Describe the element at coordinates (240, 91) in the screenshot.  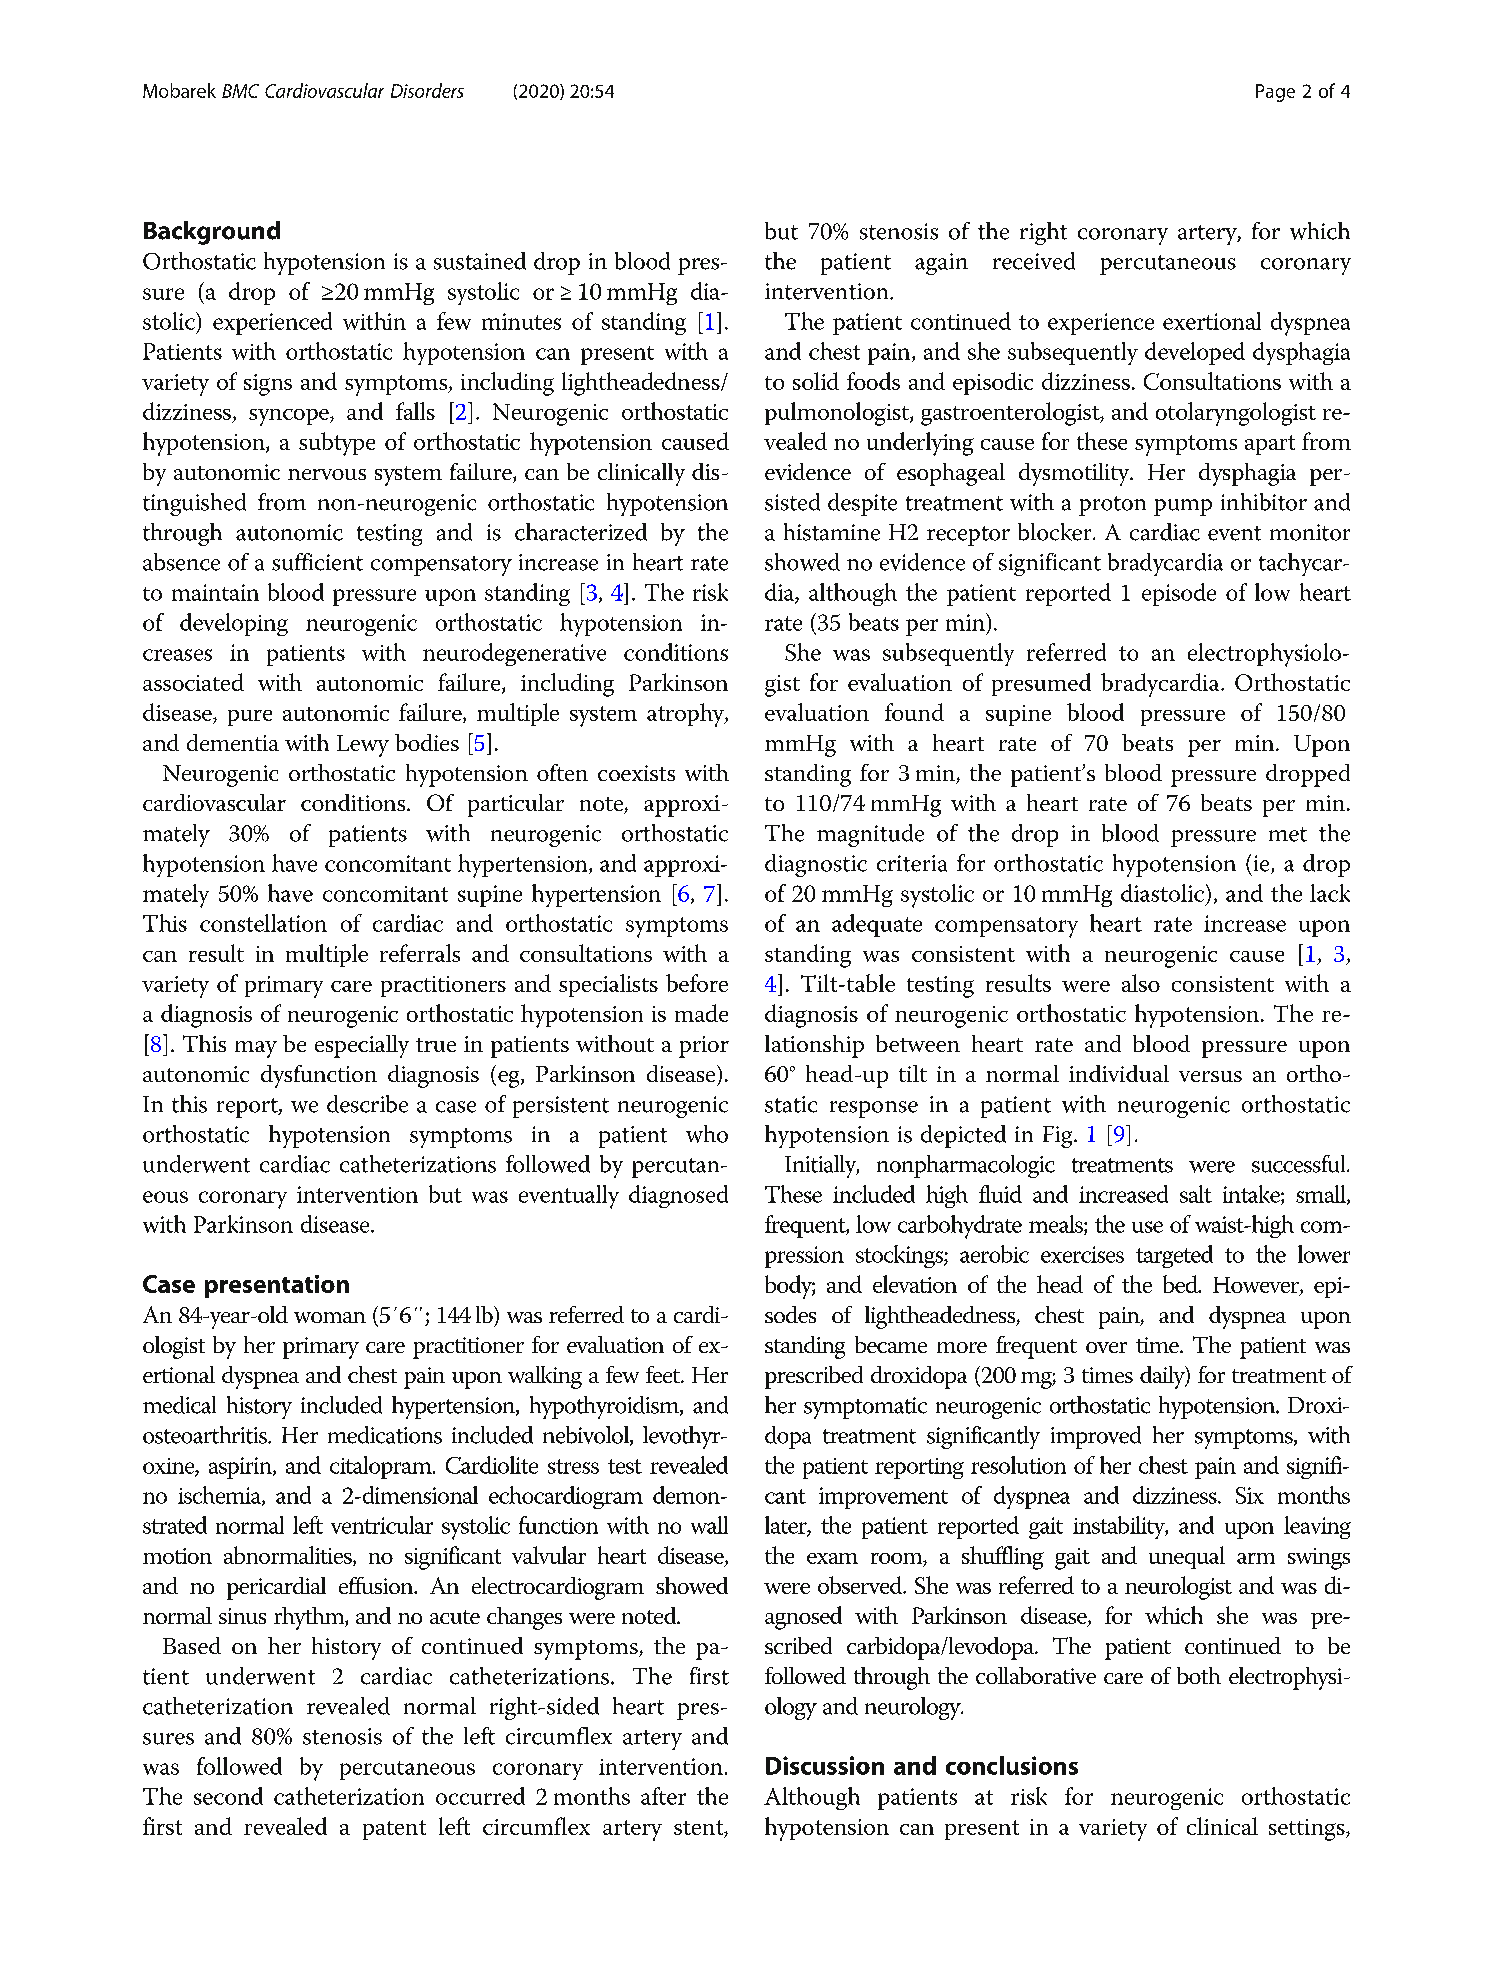
I see `BMC` at that location.
